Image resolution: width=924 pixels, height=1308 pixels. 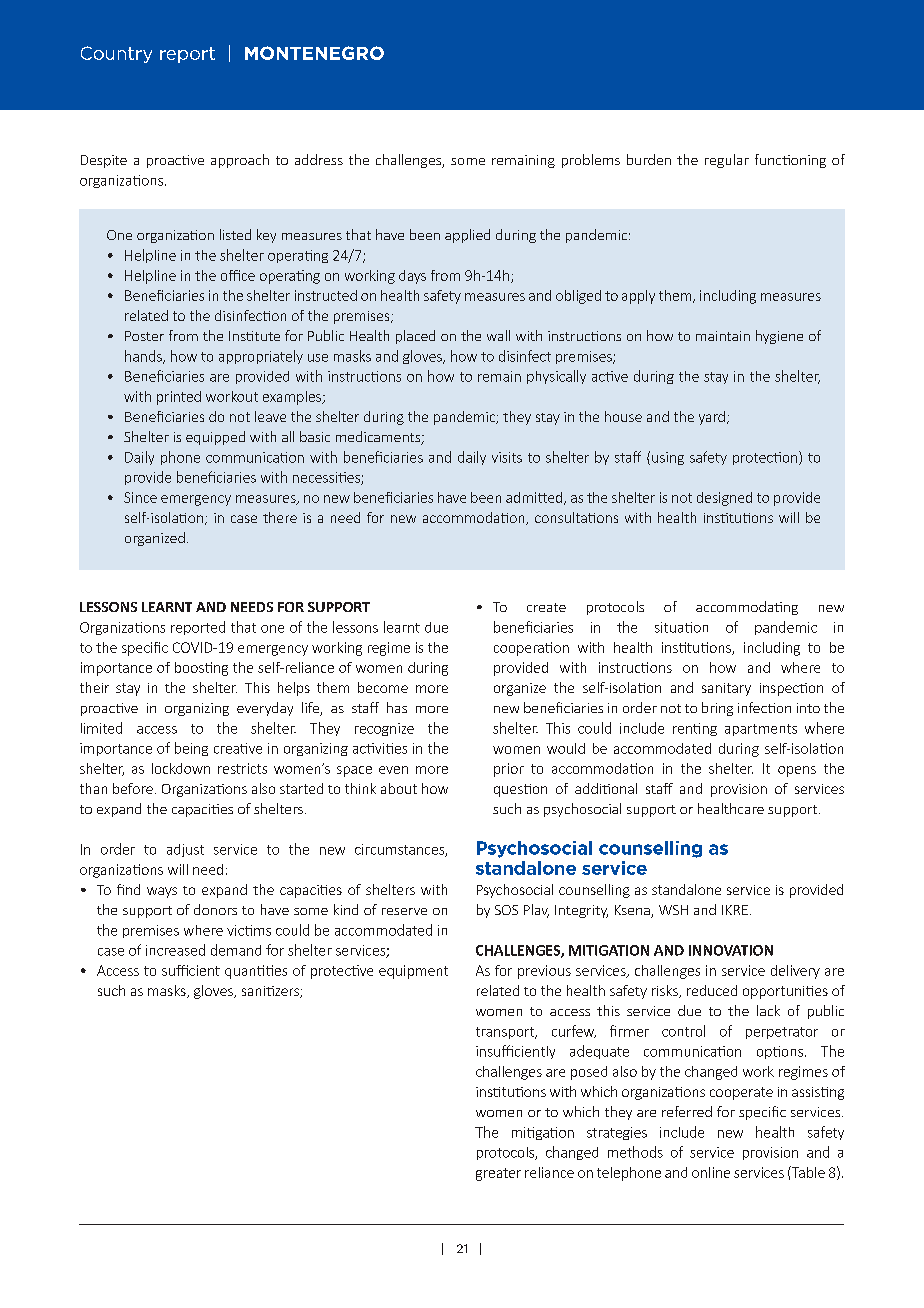 What do you see at coordinates (711, 1172) in the screenshot?
I see `online` at bounding box center [711, 1172].
